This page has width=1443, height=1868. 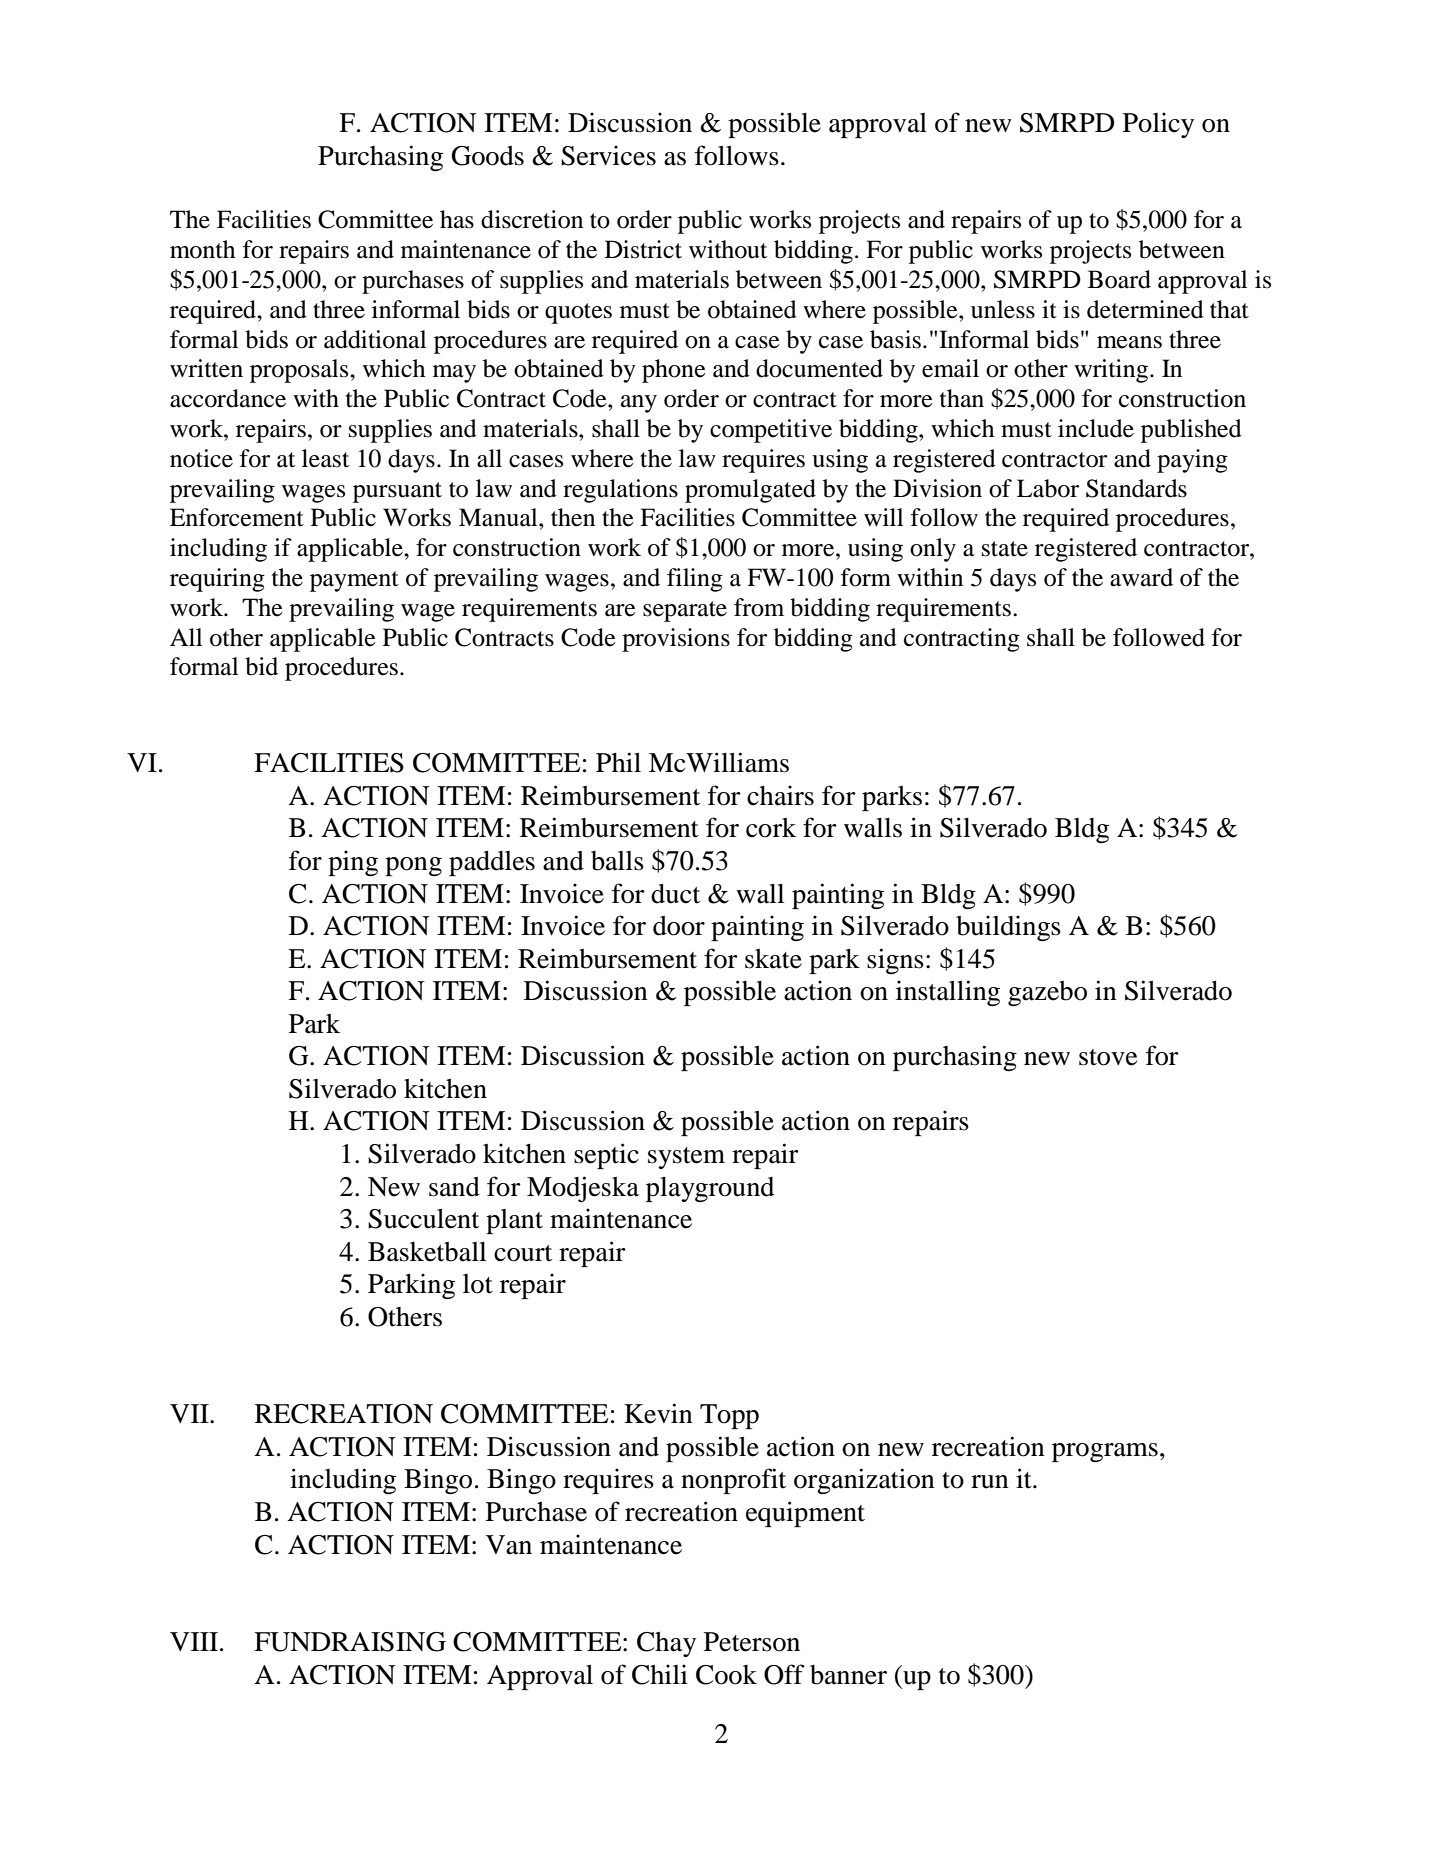 I want to click on Policy, so click(x=1158, y=125).
